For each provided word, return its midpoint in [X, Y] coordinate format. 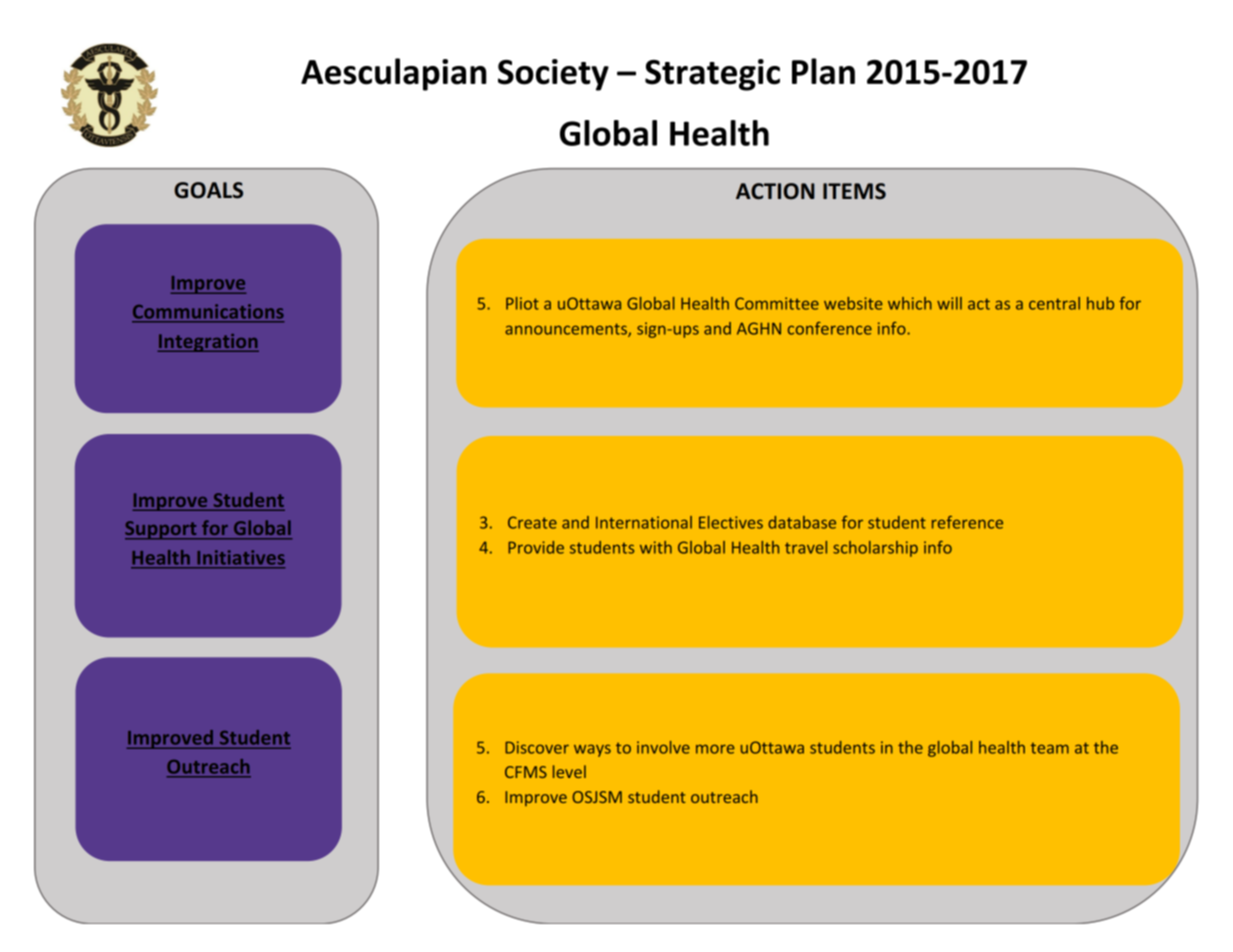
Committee [777, 303]
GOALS [208, 190]
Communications [208, 311]
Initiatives [241, 557]
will [949, 303]
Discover [537, 747]
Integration [208, 343]
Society [553, 75]
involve [663, 747]
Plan [823, 71]
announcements [567, 330]
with [656, 547]
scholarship [875, 549]
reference [967, 522]
